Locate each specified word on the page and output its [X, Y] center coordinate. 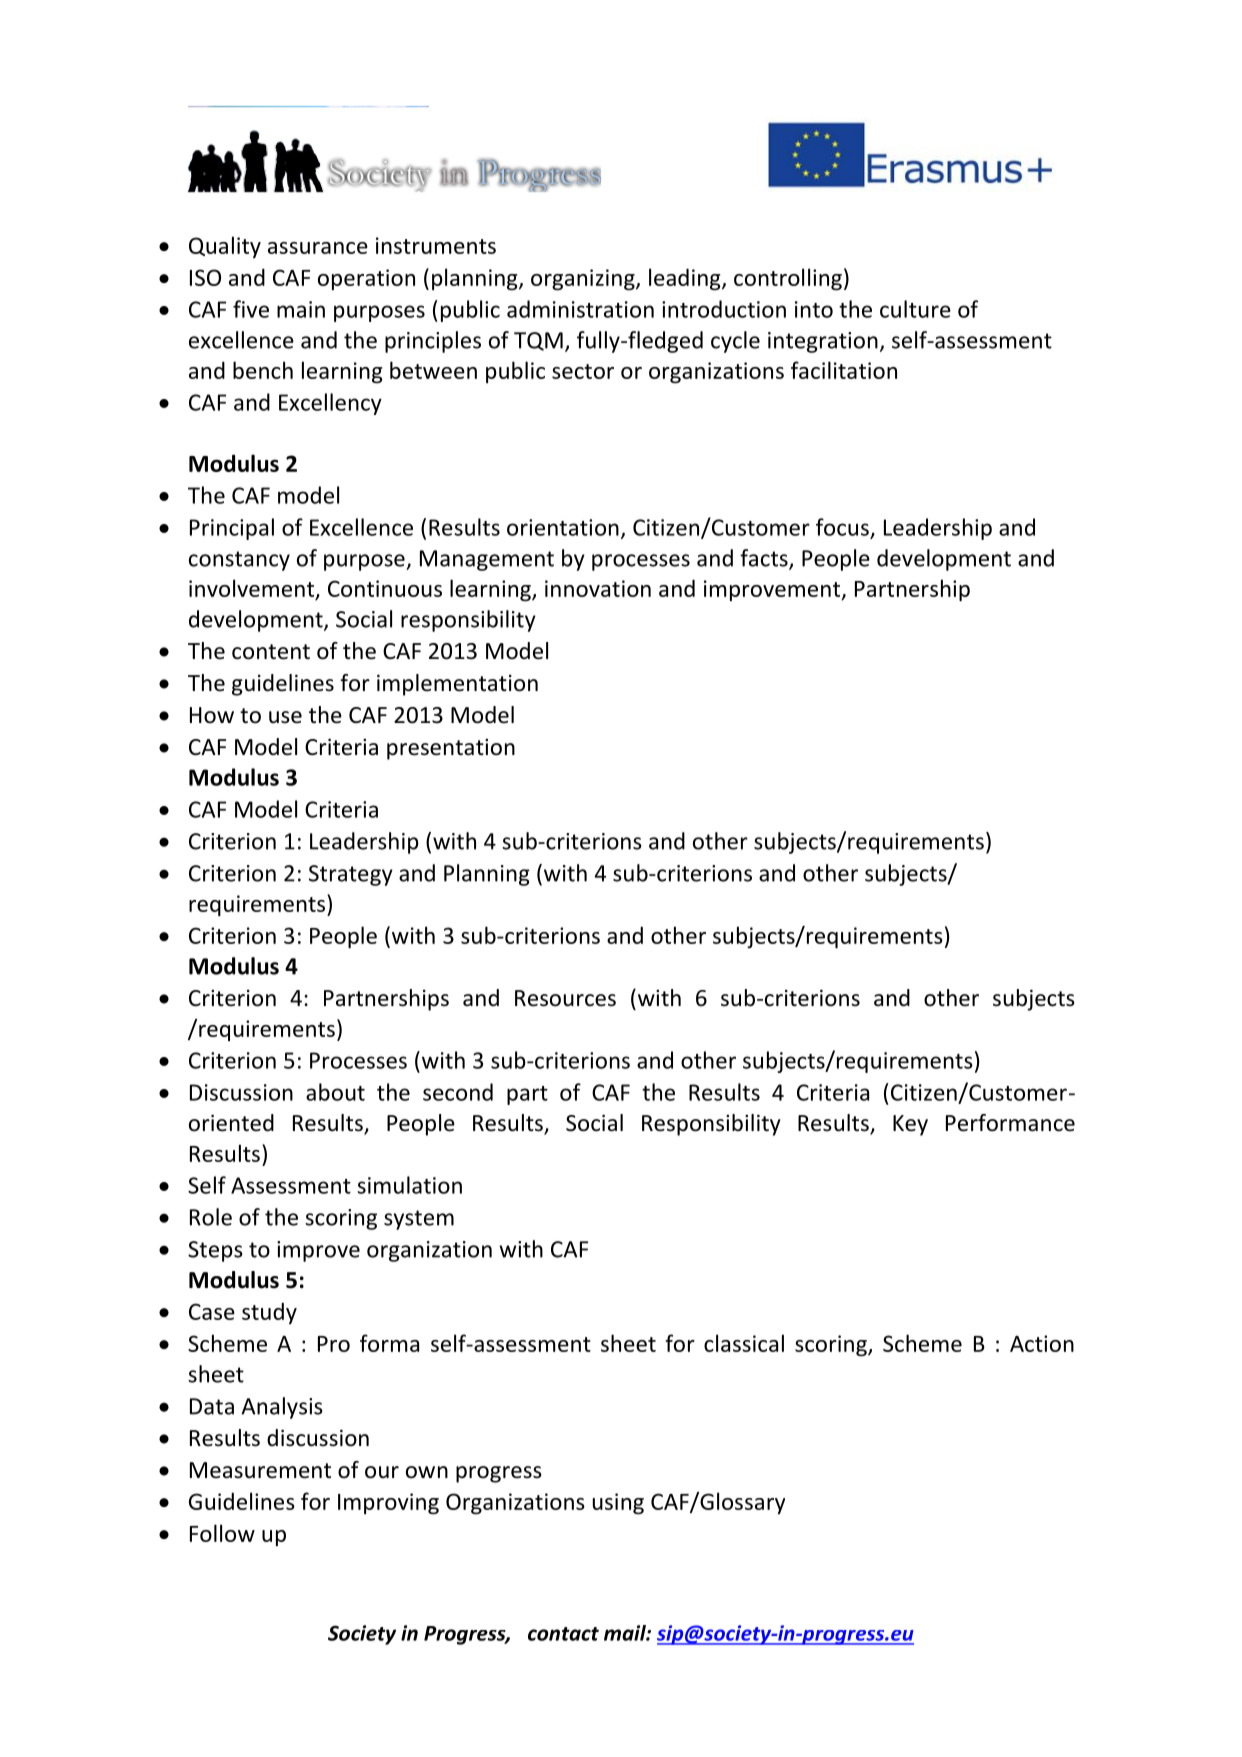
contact [563, 1634]
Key [910, 1125]
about [335, 1092]
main [301, 309]
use [285, 717]
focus [842, 527]
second [458, 1092]
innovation [598, 588]
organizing [584, 280]
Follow [222, 1533]
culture [915, 309]
